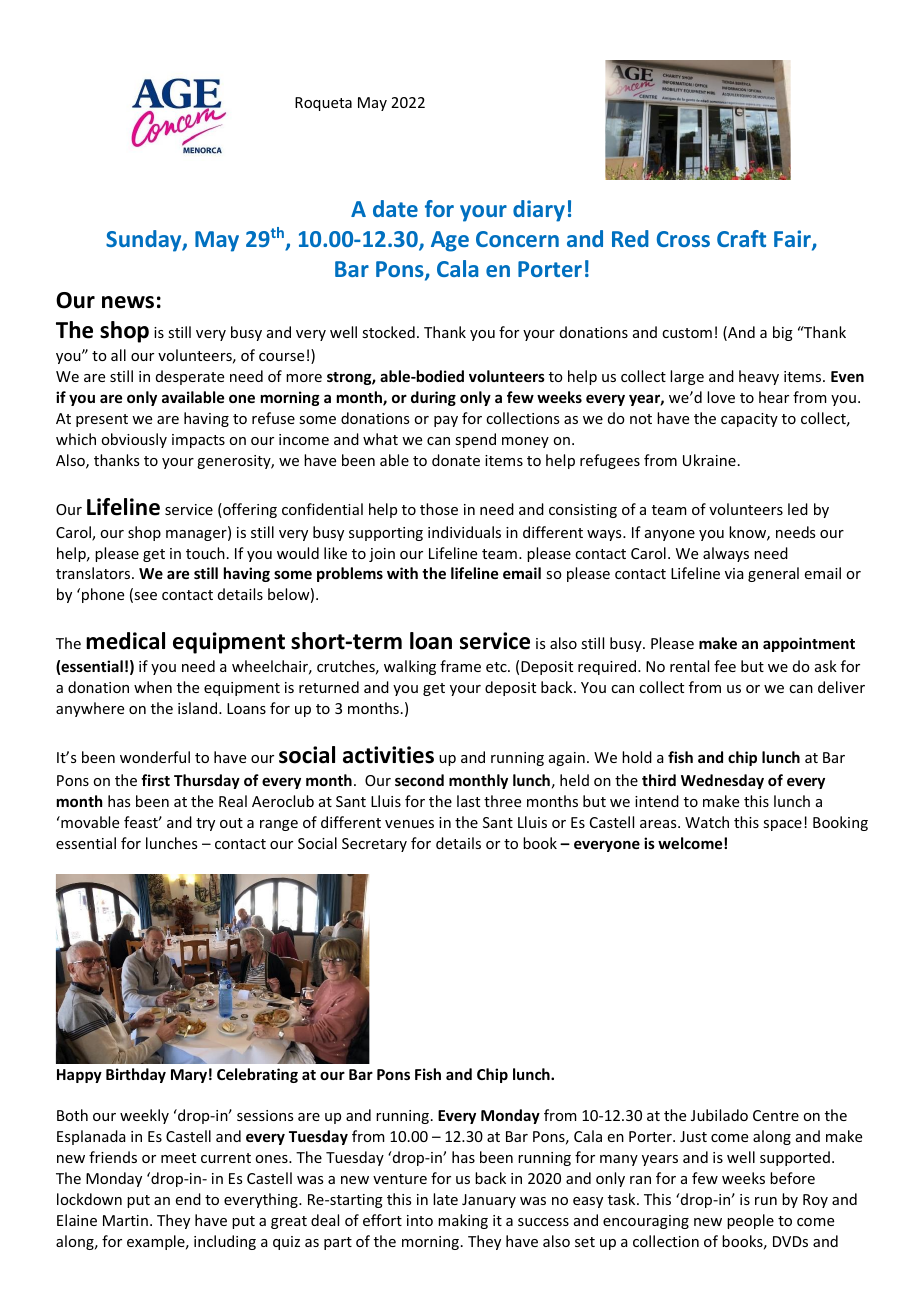  I want to click on touch, so click(205, 553).
